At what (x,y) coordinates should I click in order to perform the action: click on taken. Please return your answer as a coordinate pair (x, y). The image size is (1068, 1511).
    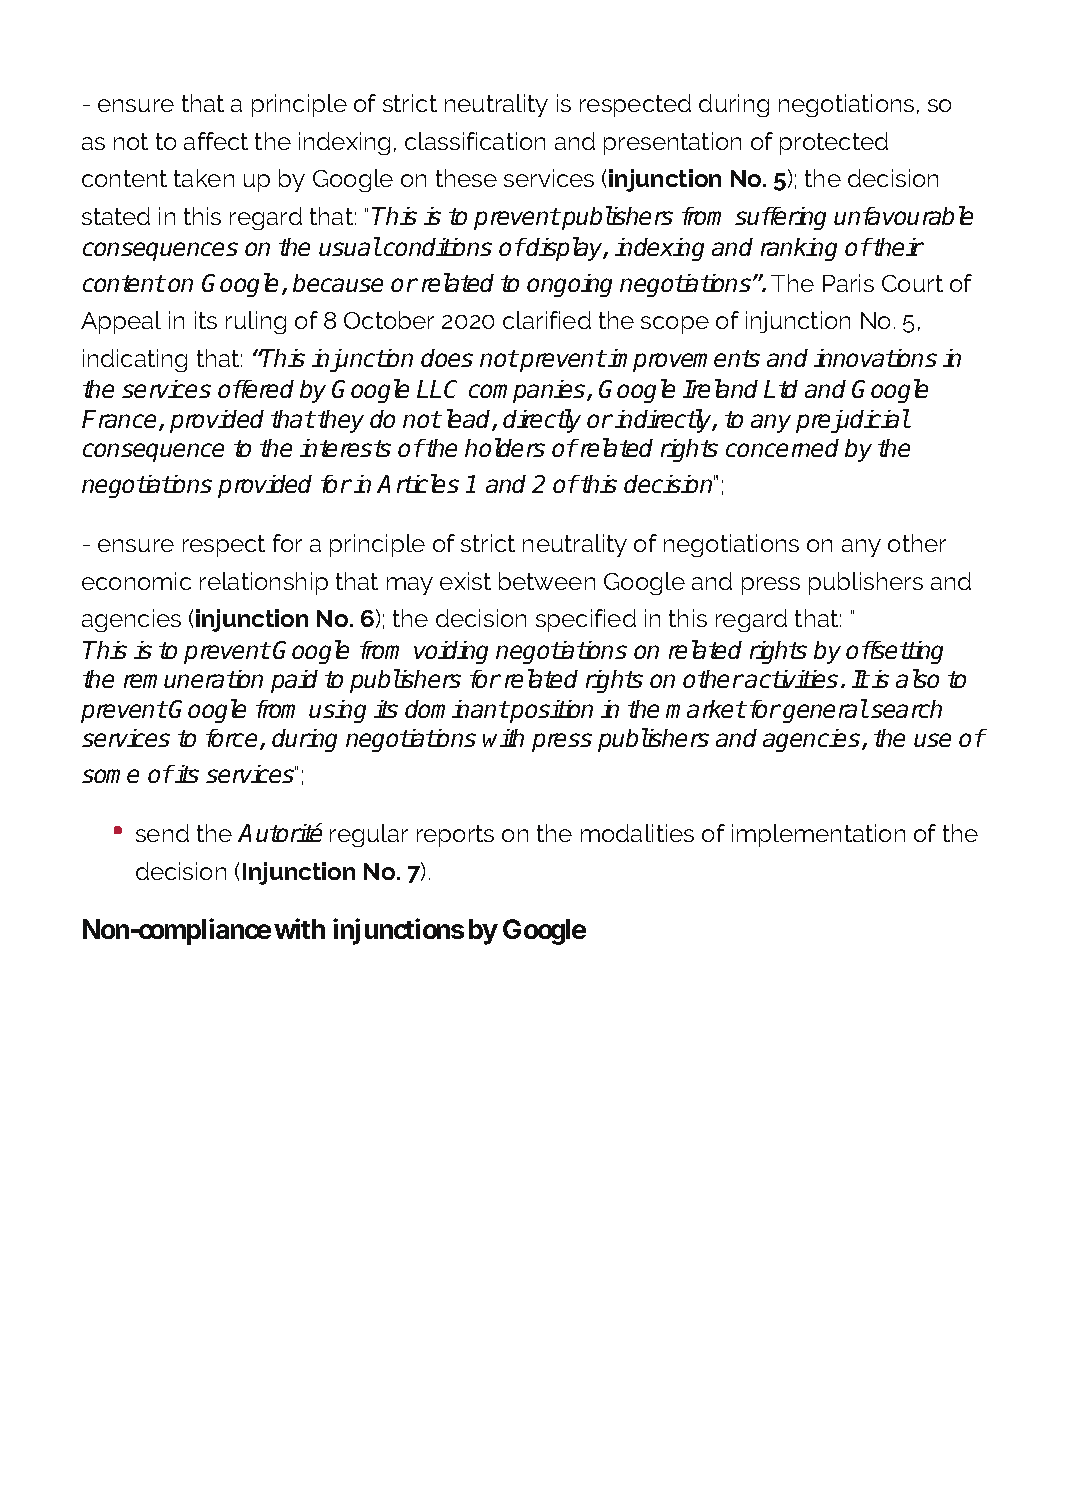
    Looking at the image, I should click on (204, 178).
